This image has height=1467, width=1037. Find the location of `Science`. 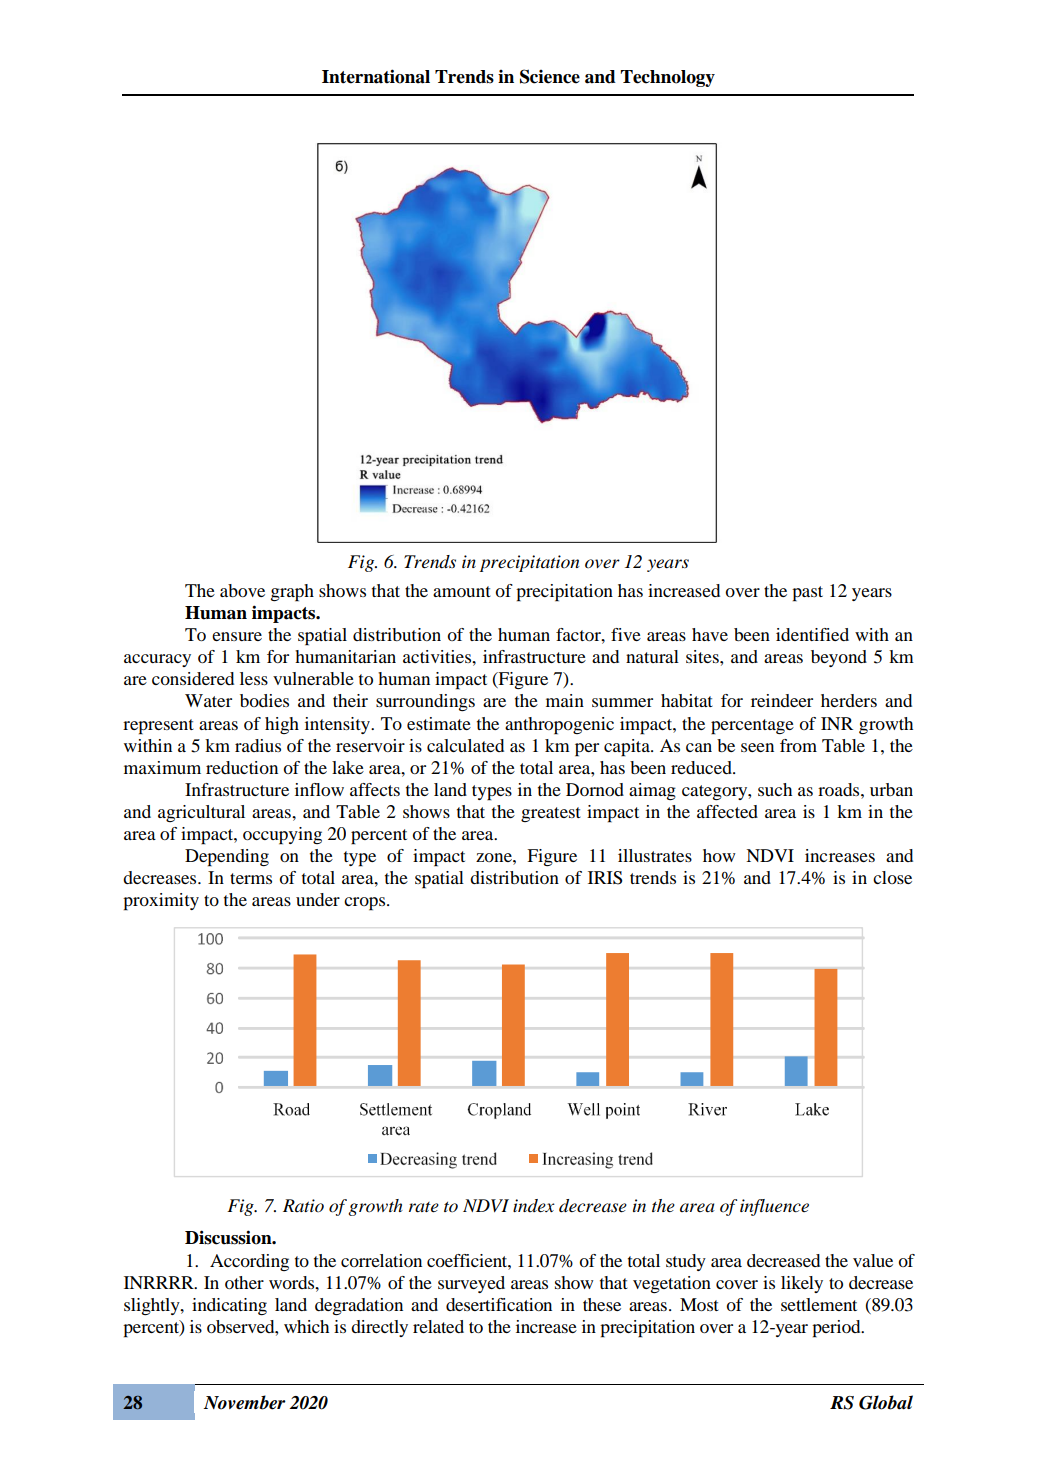

Science is located at coordinates (550, 76).
